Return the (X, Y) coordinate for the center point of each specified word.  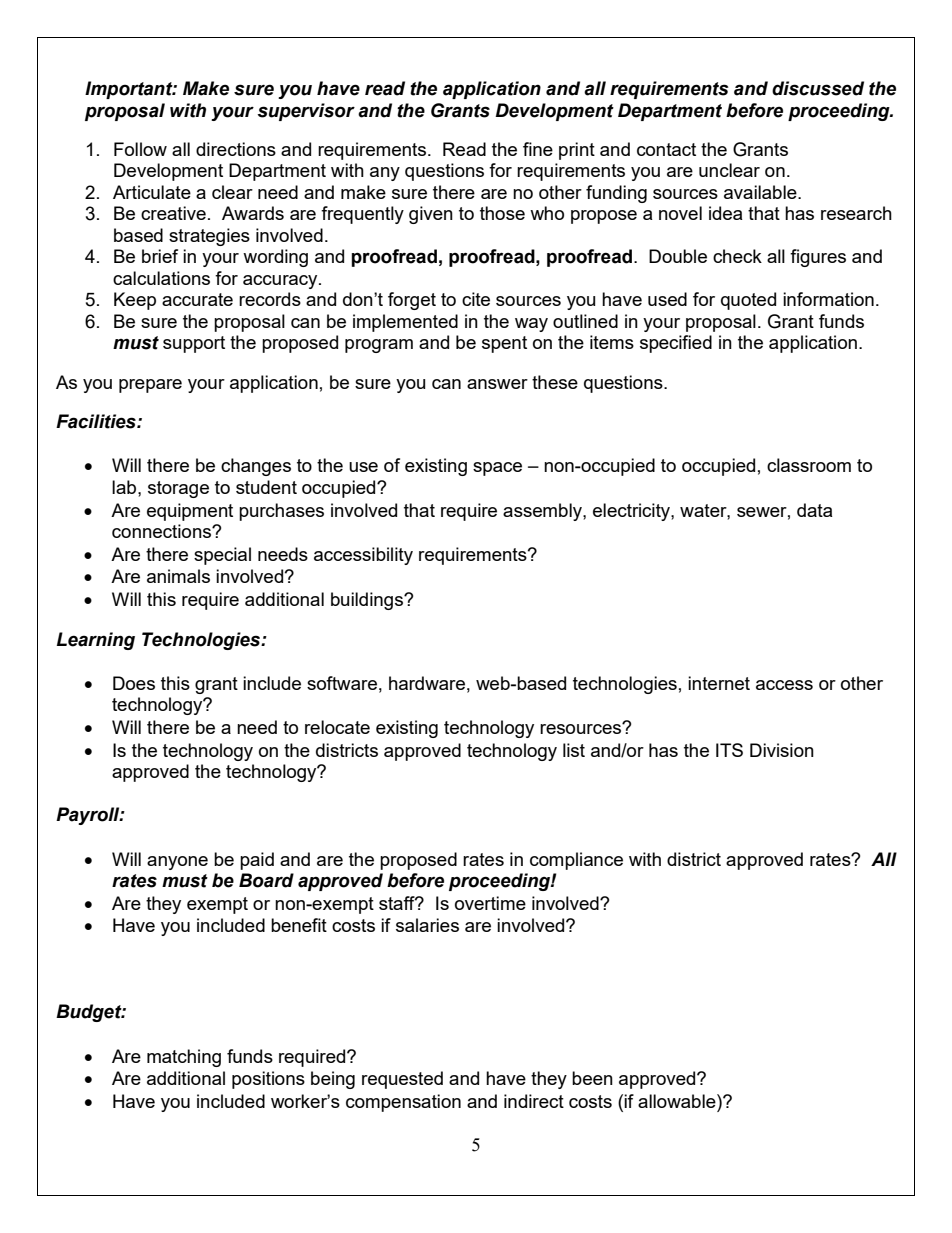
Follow (140, 149)
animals (178, 576)
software (342, 683)
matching (184, 1058)
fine (538, 149)
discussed (818, 88)
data (814, 510)
